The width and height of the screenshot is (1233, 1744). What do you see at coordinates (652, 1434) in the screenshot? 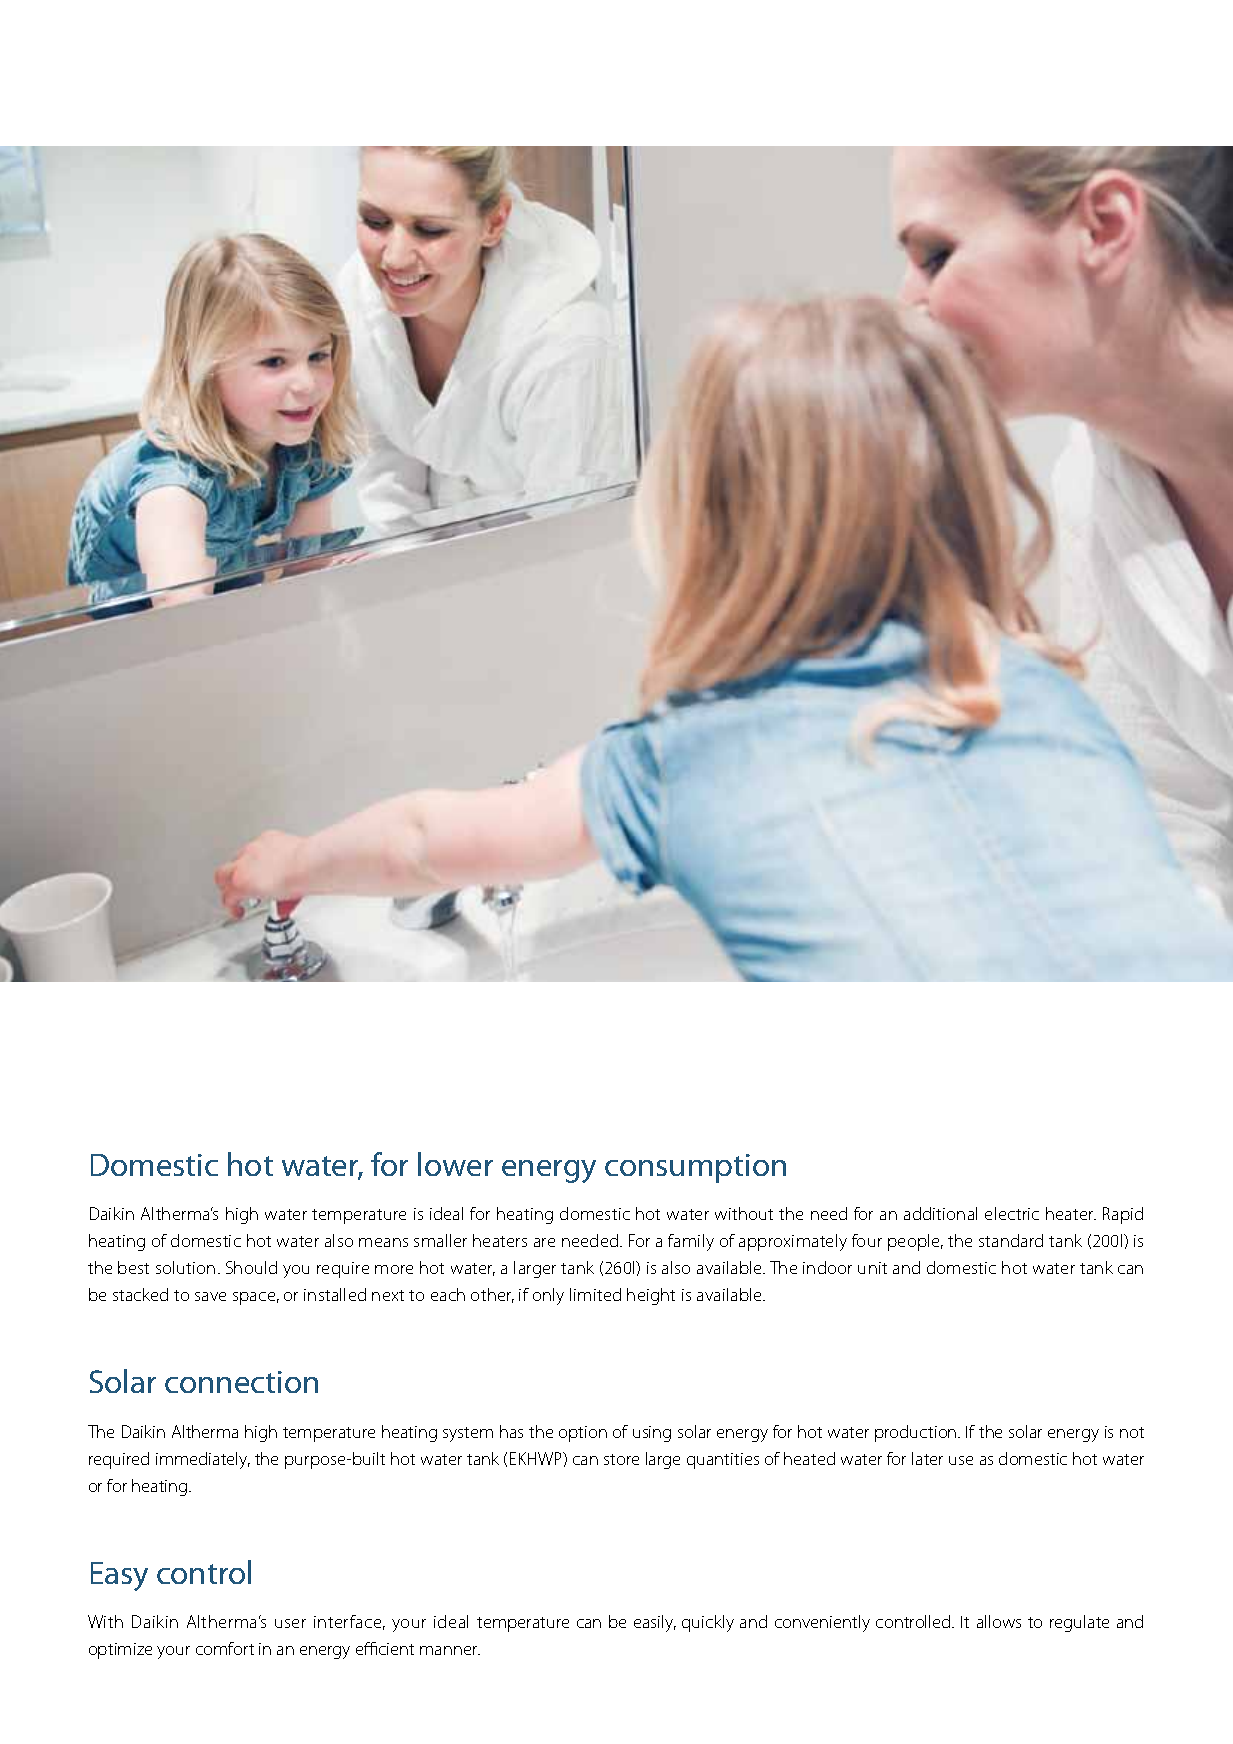
I see `using` at bounding box center [652, 1434].
